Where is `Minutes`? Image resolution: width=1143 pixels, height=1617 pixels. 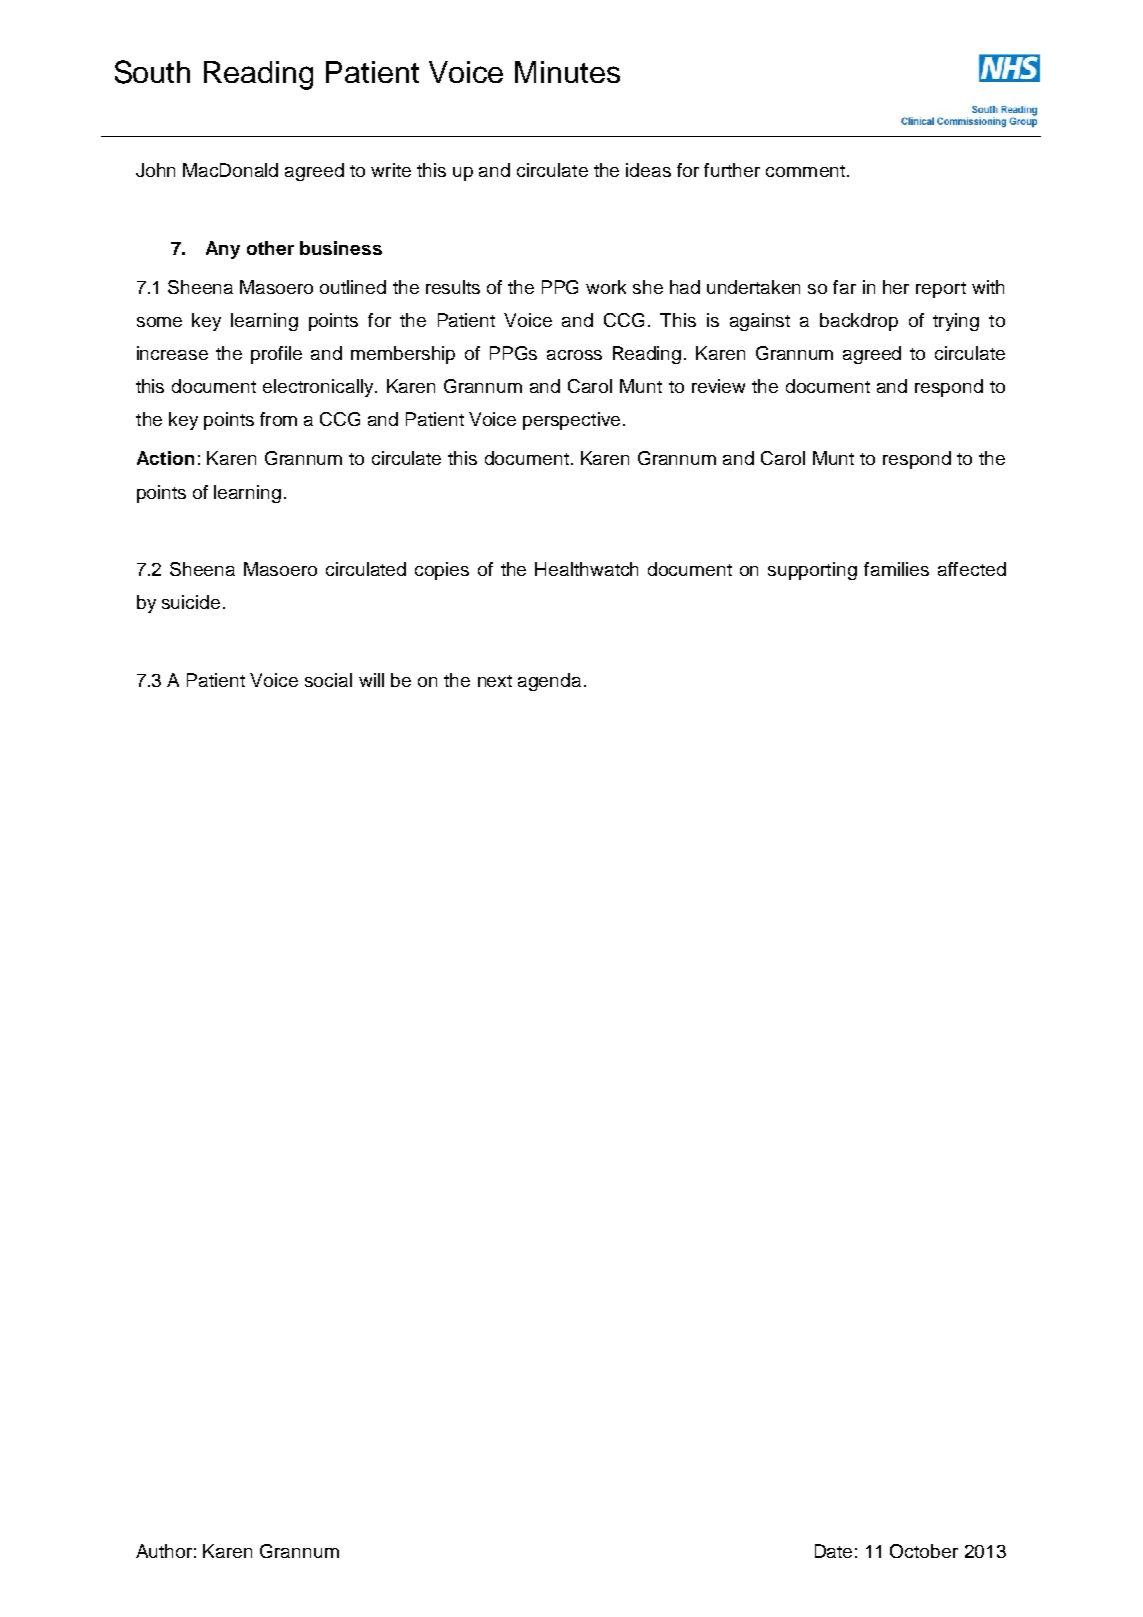
Minutes is located at coordinates (567, 72).
